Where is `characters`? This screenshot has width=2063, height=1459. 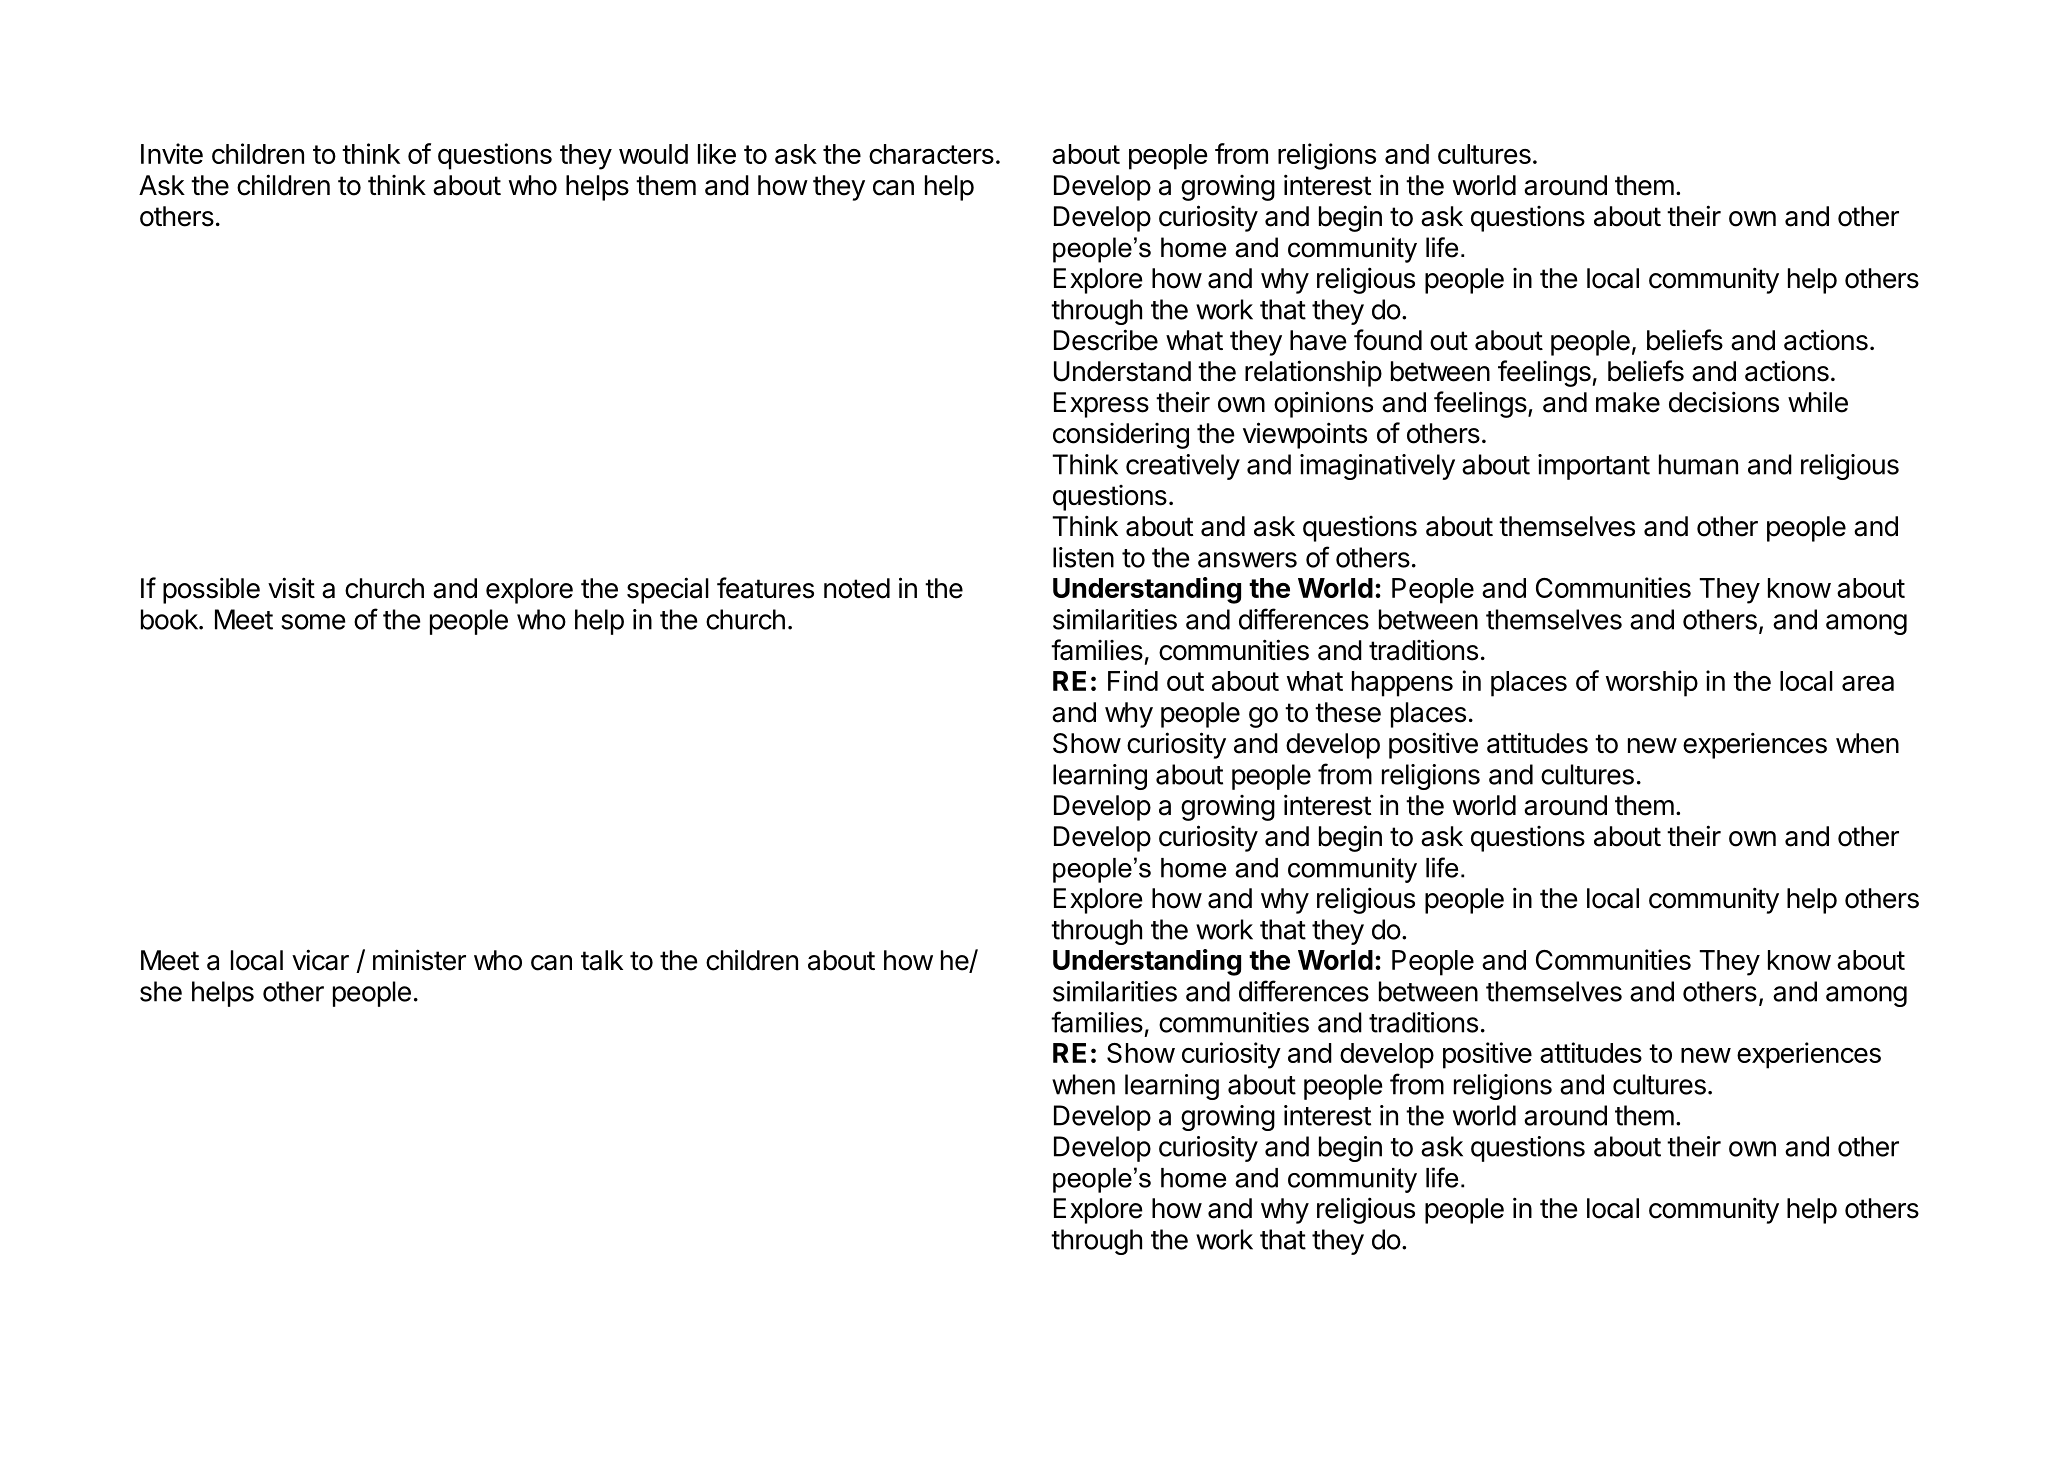 characters is located at coordinates (931, 154).
